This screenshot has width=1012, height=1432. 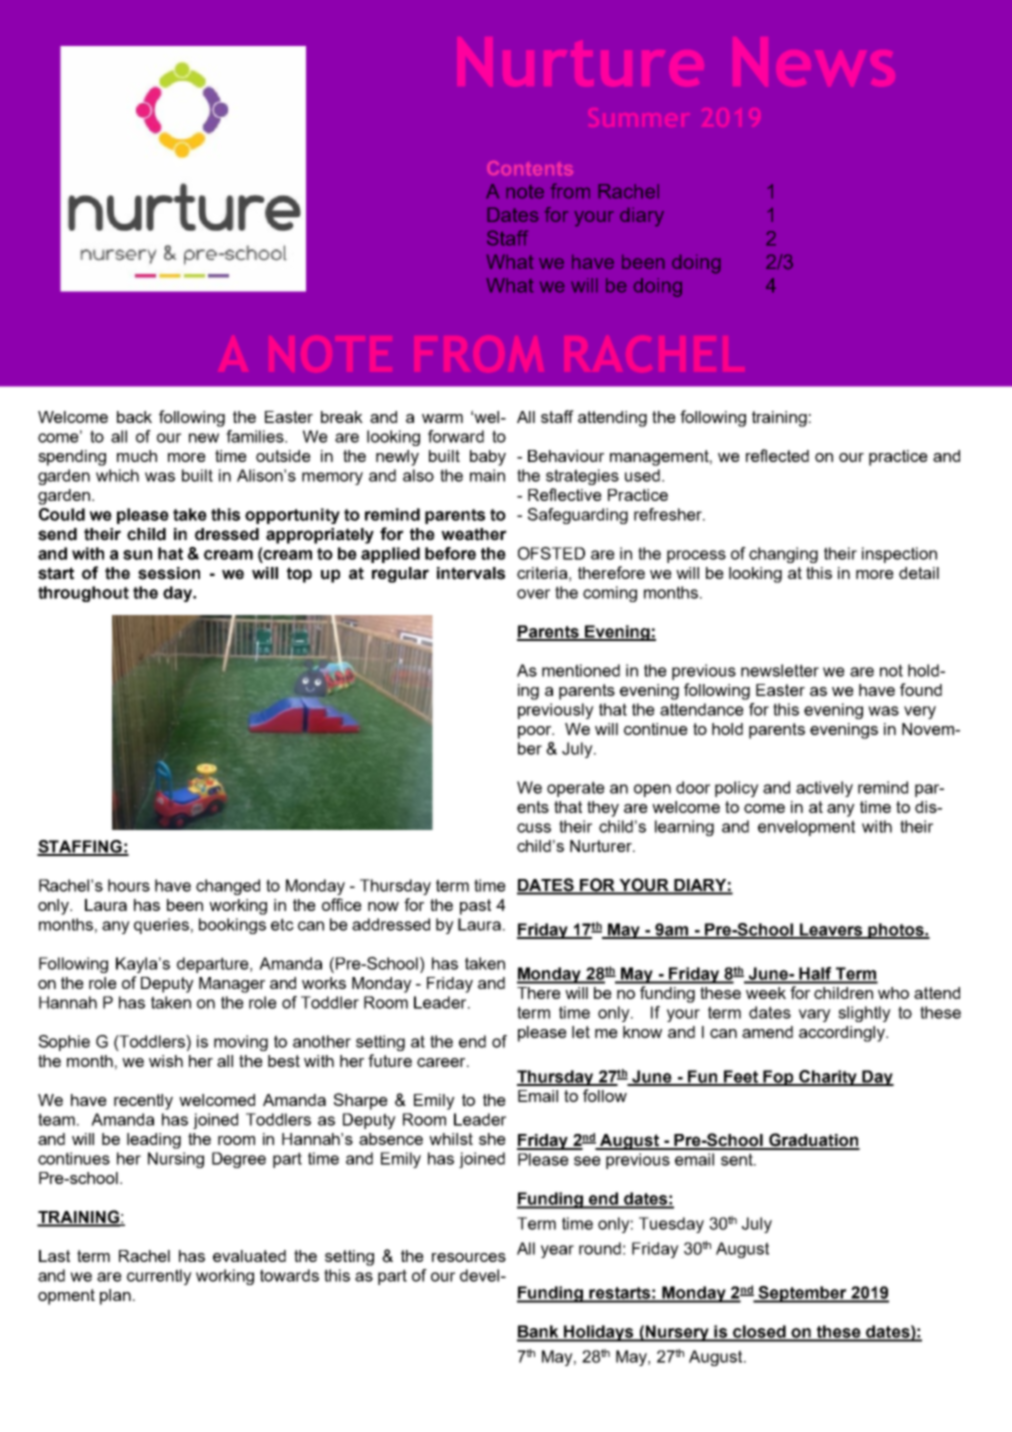 I want to click on wish, so click(x=166, y=1061).
